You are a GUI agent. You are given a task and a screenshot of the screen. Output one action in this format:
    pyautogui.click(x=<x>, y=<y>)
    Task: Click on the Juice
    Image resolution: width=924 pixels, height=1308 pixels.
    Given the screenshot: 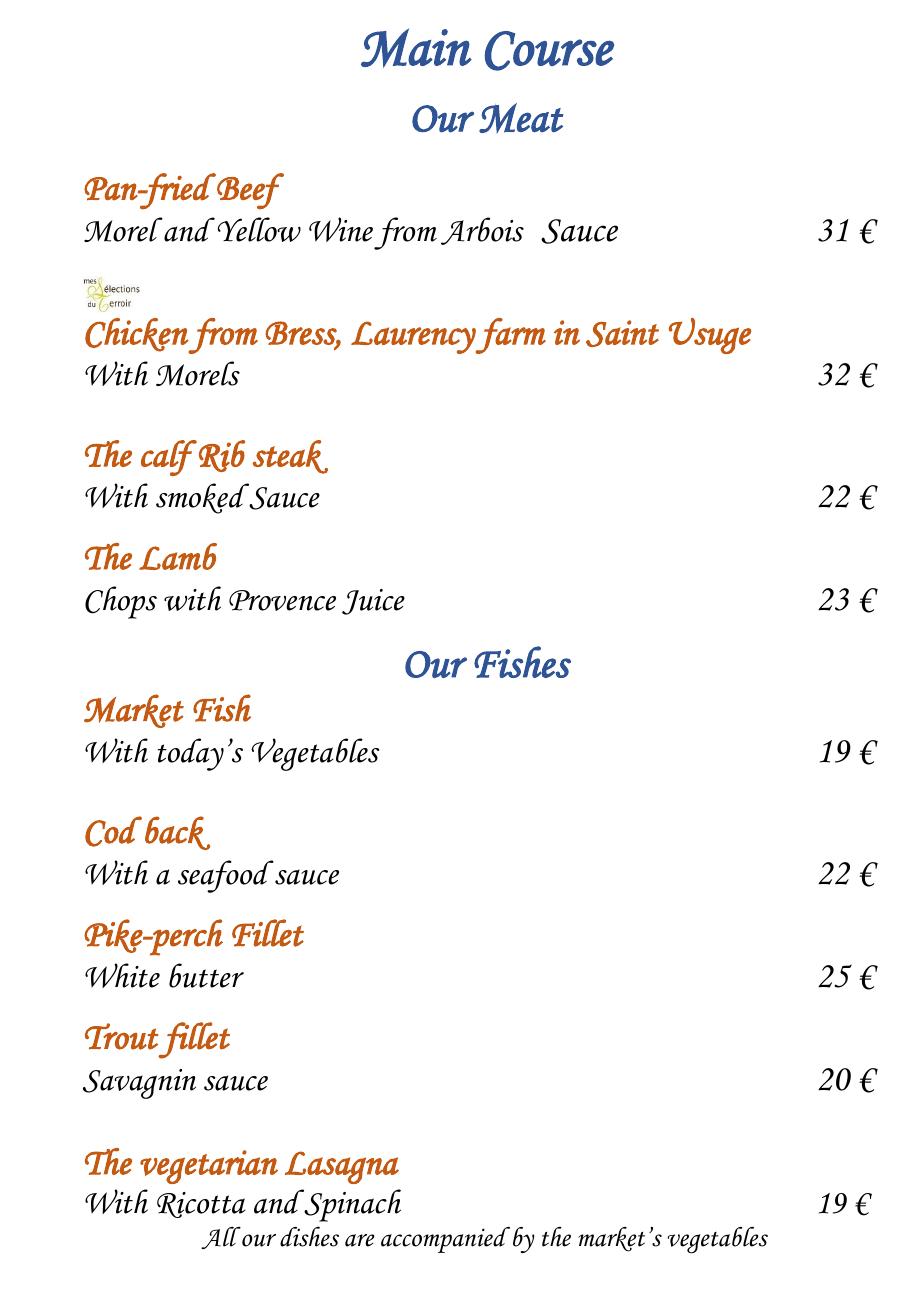 What is the action you would take?
    pyautogui.click(x=373, y=602)
